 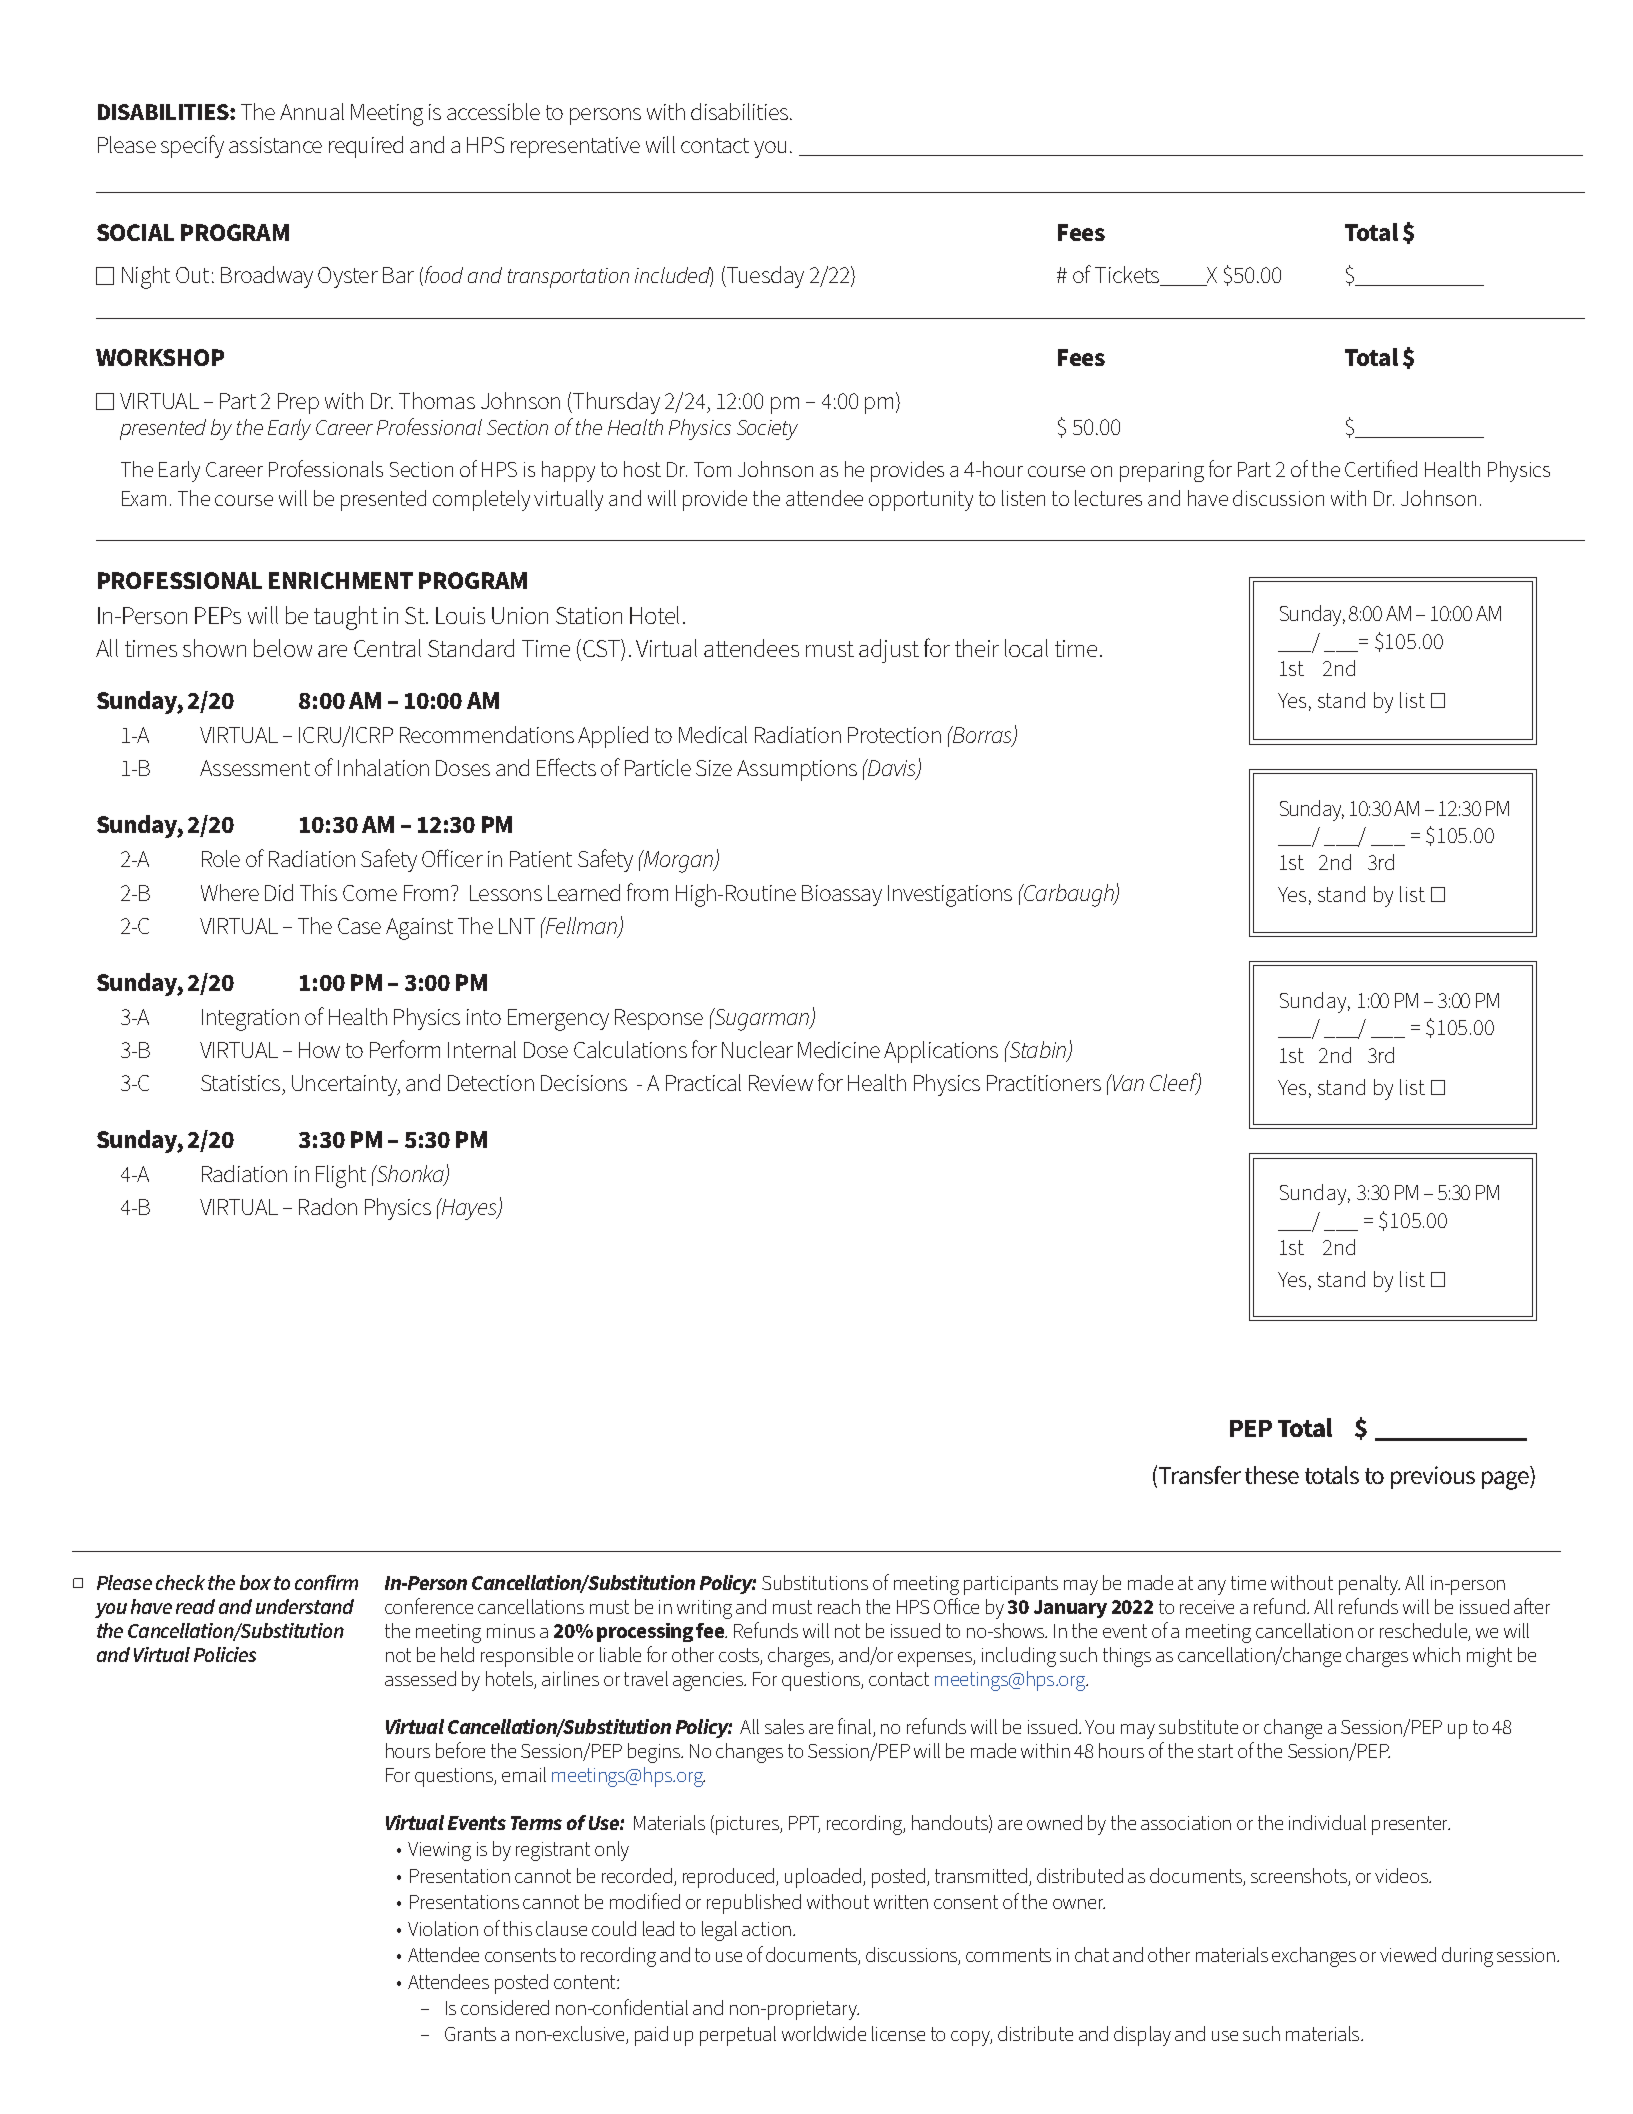 I want to click on local, so click(x=1026, y=648).
